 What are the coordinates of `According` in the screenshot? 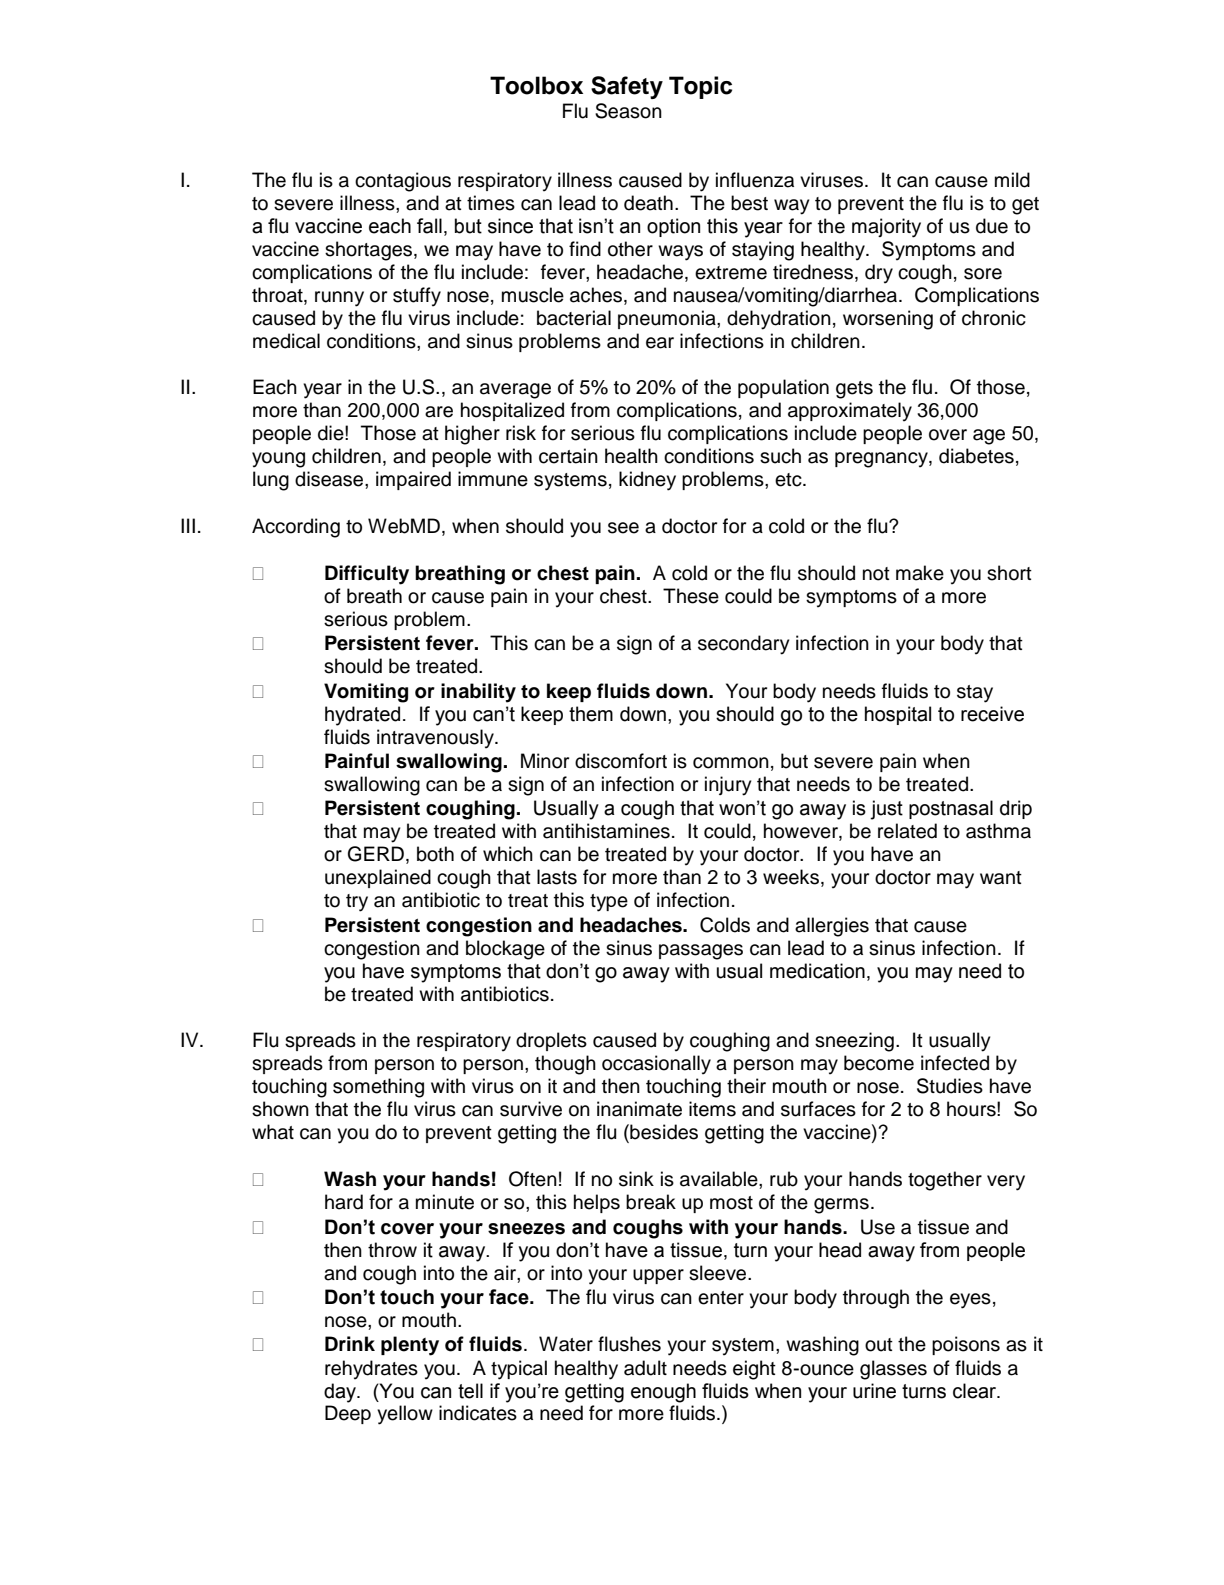 It's located at (296, 528).
